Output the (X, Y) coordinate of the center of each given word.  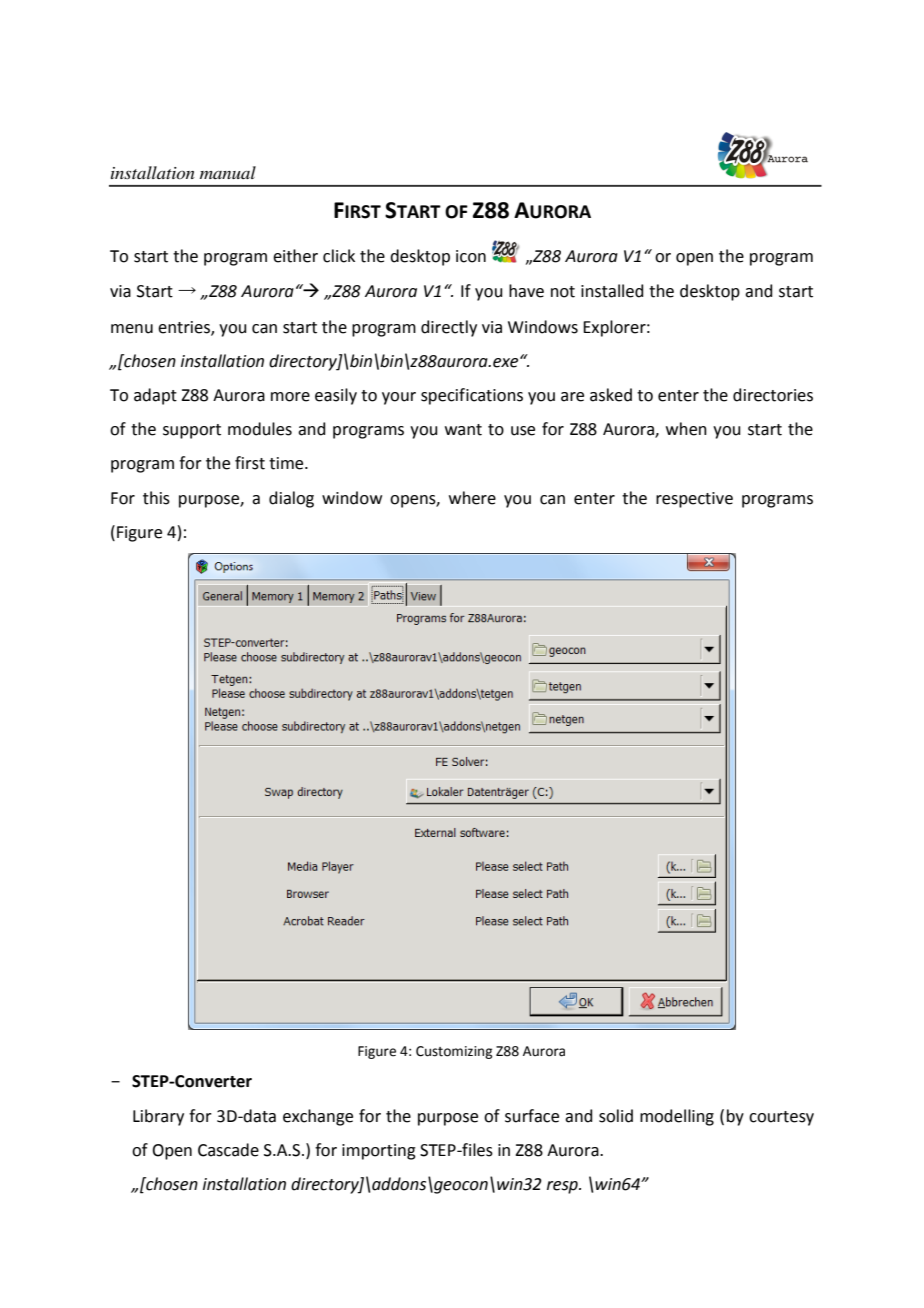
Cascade (228, 1150)
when (686, 429)
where (472, 498)
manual (228, 172)
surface (532, 1116)
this (156, 498)
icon (471, 256)
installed (612, 291)
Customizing (454, 1052)
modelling (677, 1117)
